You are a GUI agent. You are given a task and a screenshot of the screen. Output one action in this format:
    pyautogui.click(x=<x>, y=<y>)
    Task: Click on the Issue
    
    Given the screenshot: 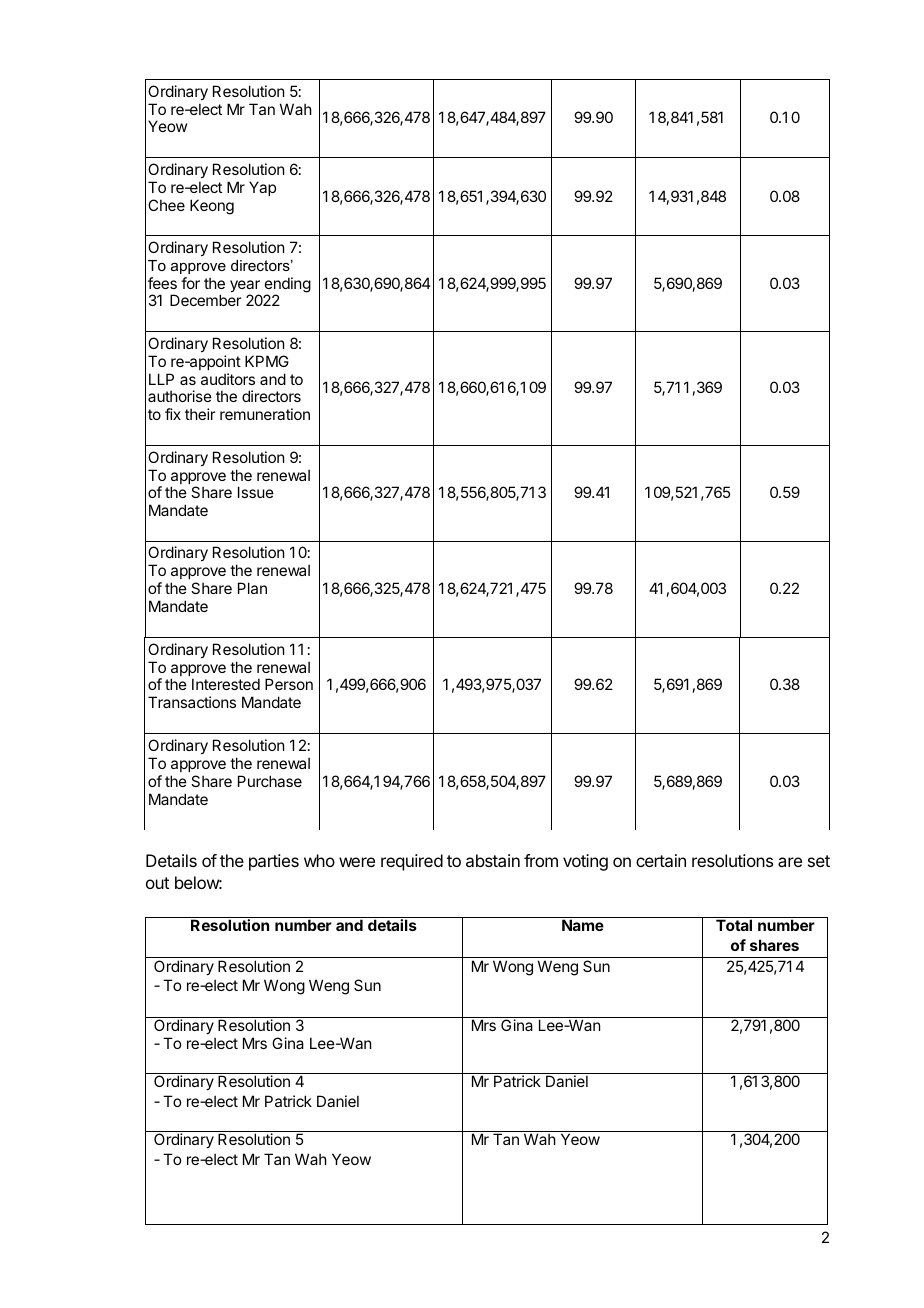 What is the action you would take?
    pyautogui.click(x=256, y=492)
